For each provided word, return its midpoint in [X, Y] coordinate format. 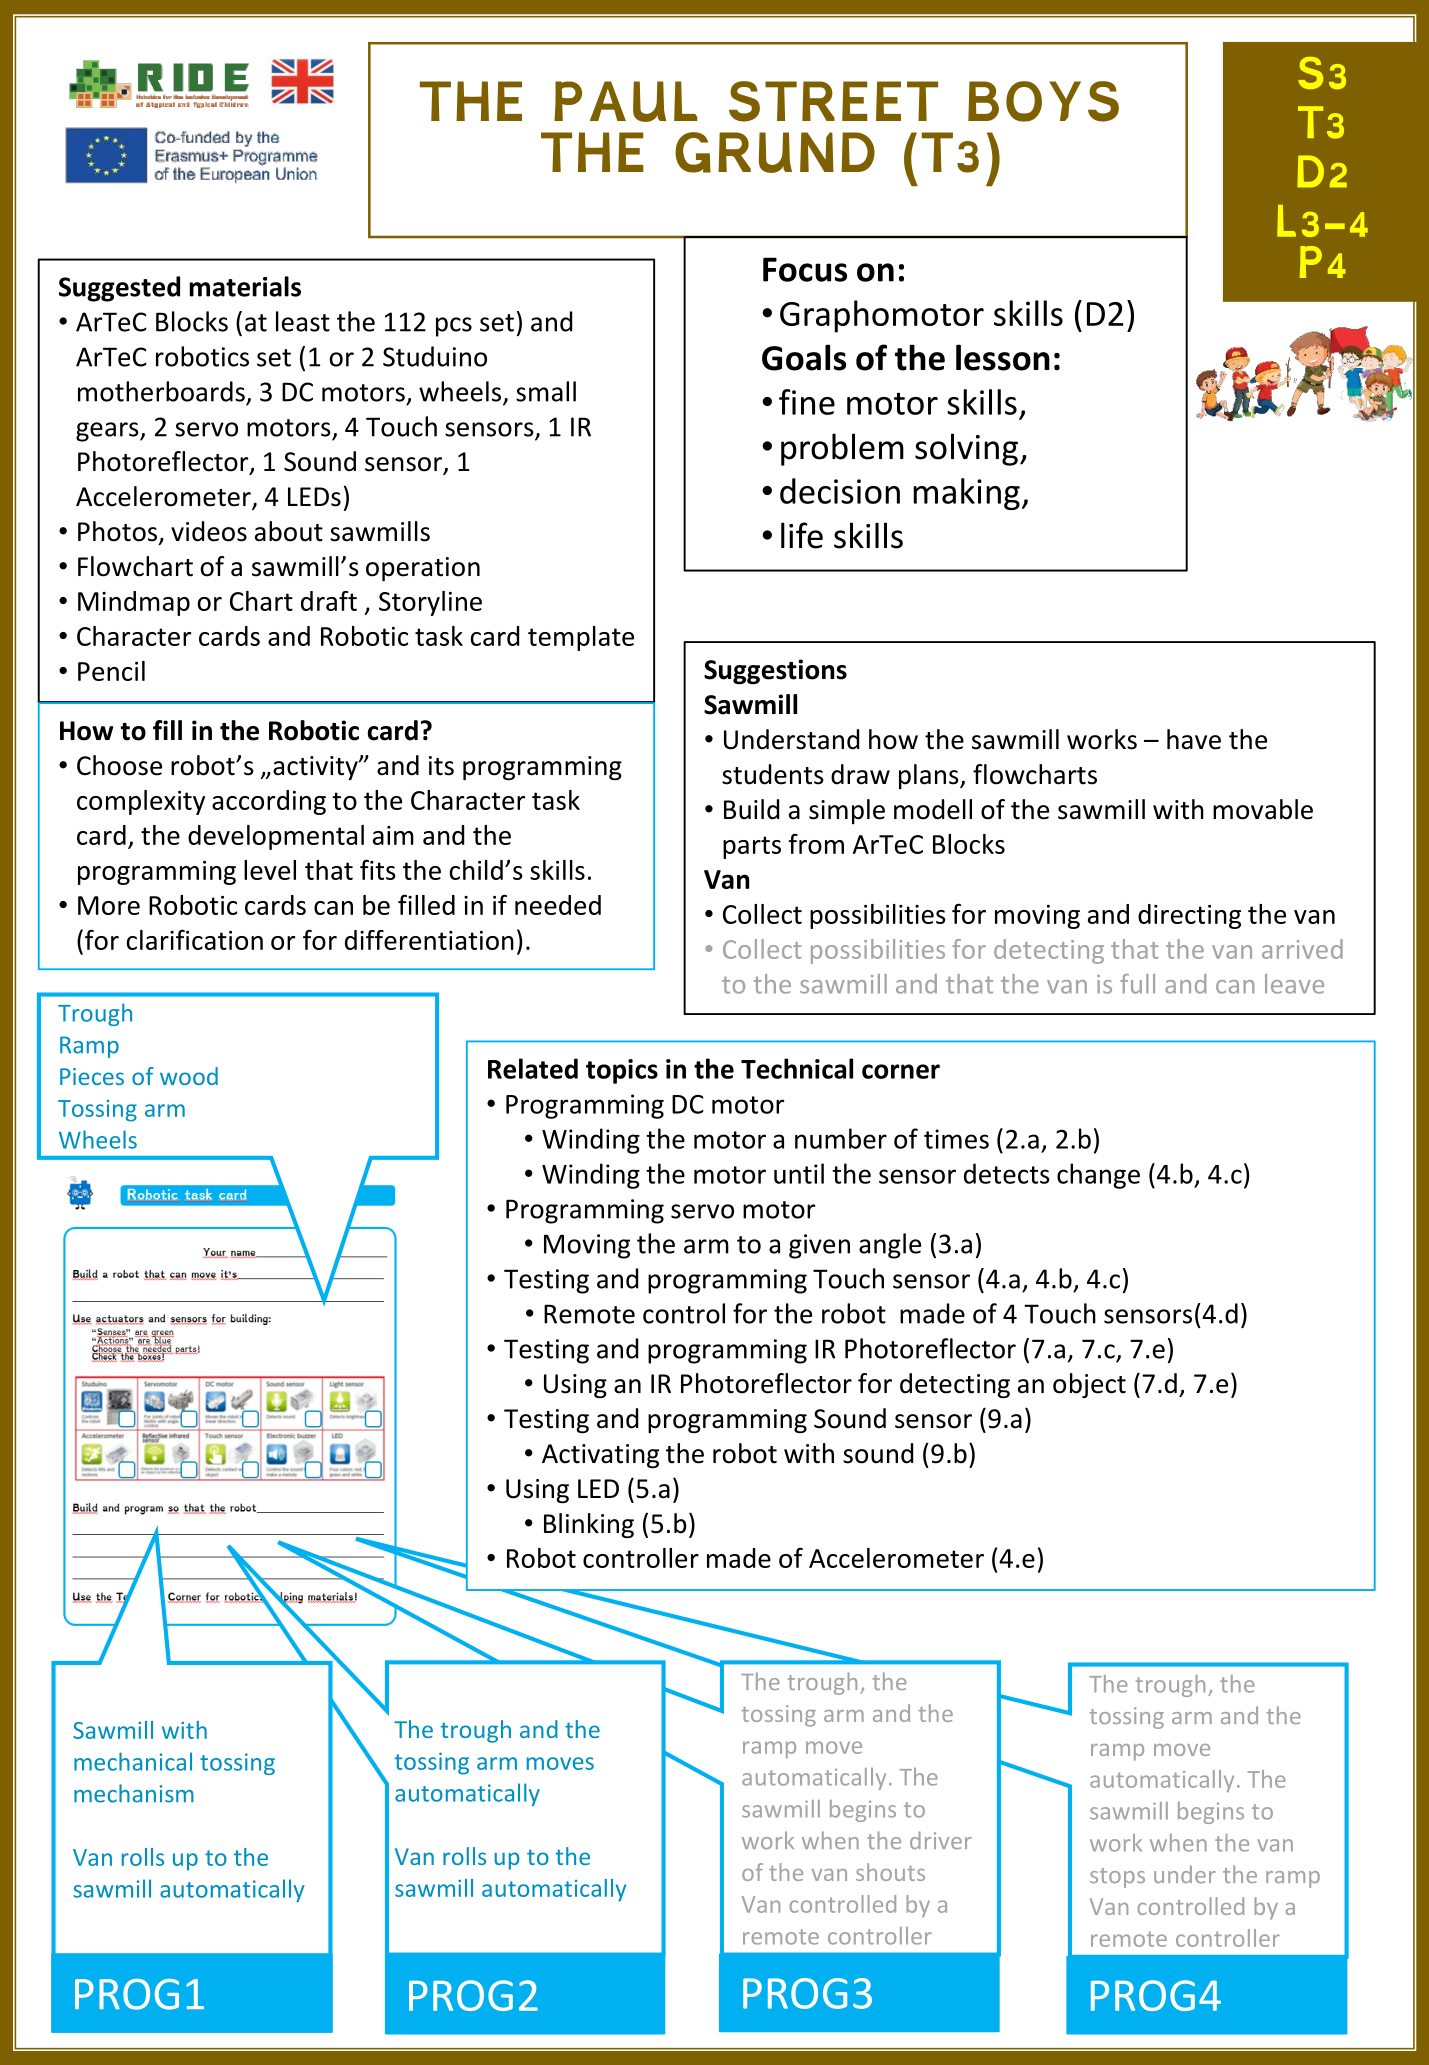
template [581, 638]
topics [622, 1071]
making [966, 494]
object [1089, 1385]
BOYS [1043, 101]
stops [1117, 1878]
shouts [890, 1872]
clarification [194, 939]
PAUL [625, 101]
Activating [600, 1456]
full [1137, 984]
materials [245, 286]
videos [209, 531]
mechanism [134, 1793]
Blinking [589, 1526]
